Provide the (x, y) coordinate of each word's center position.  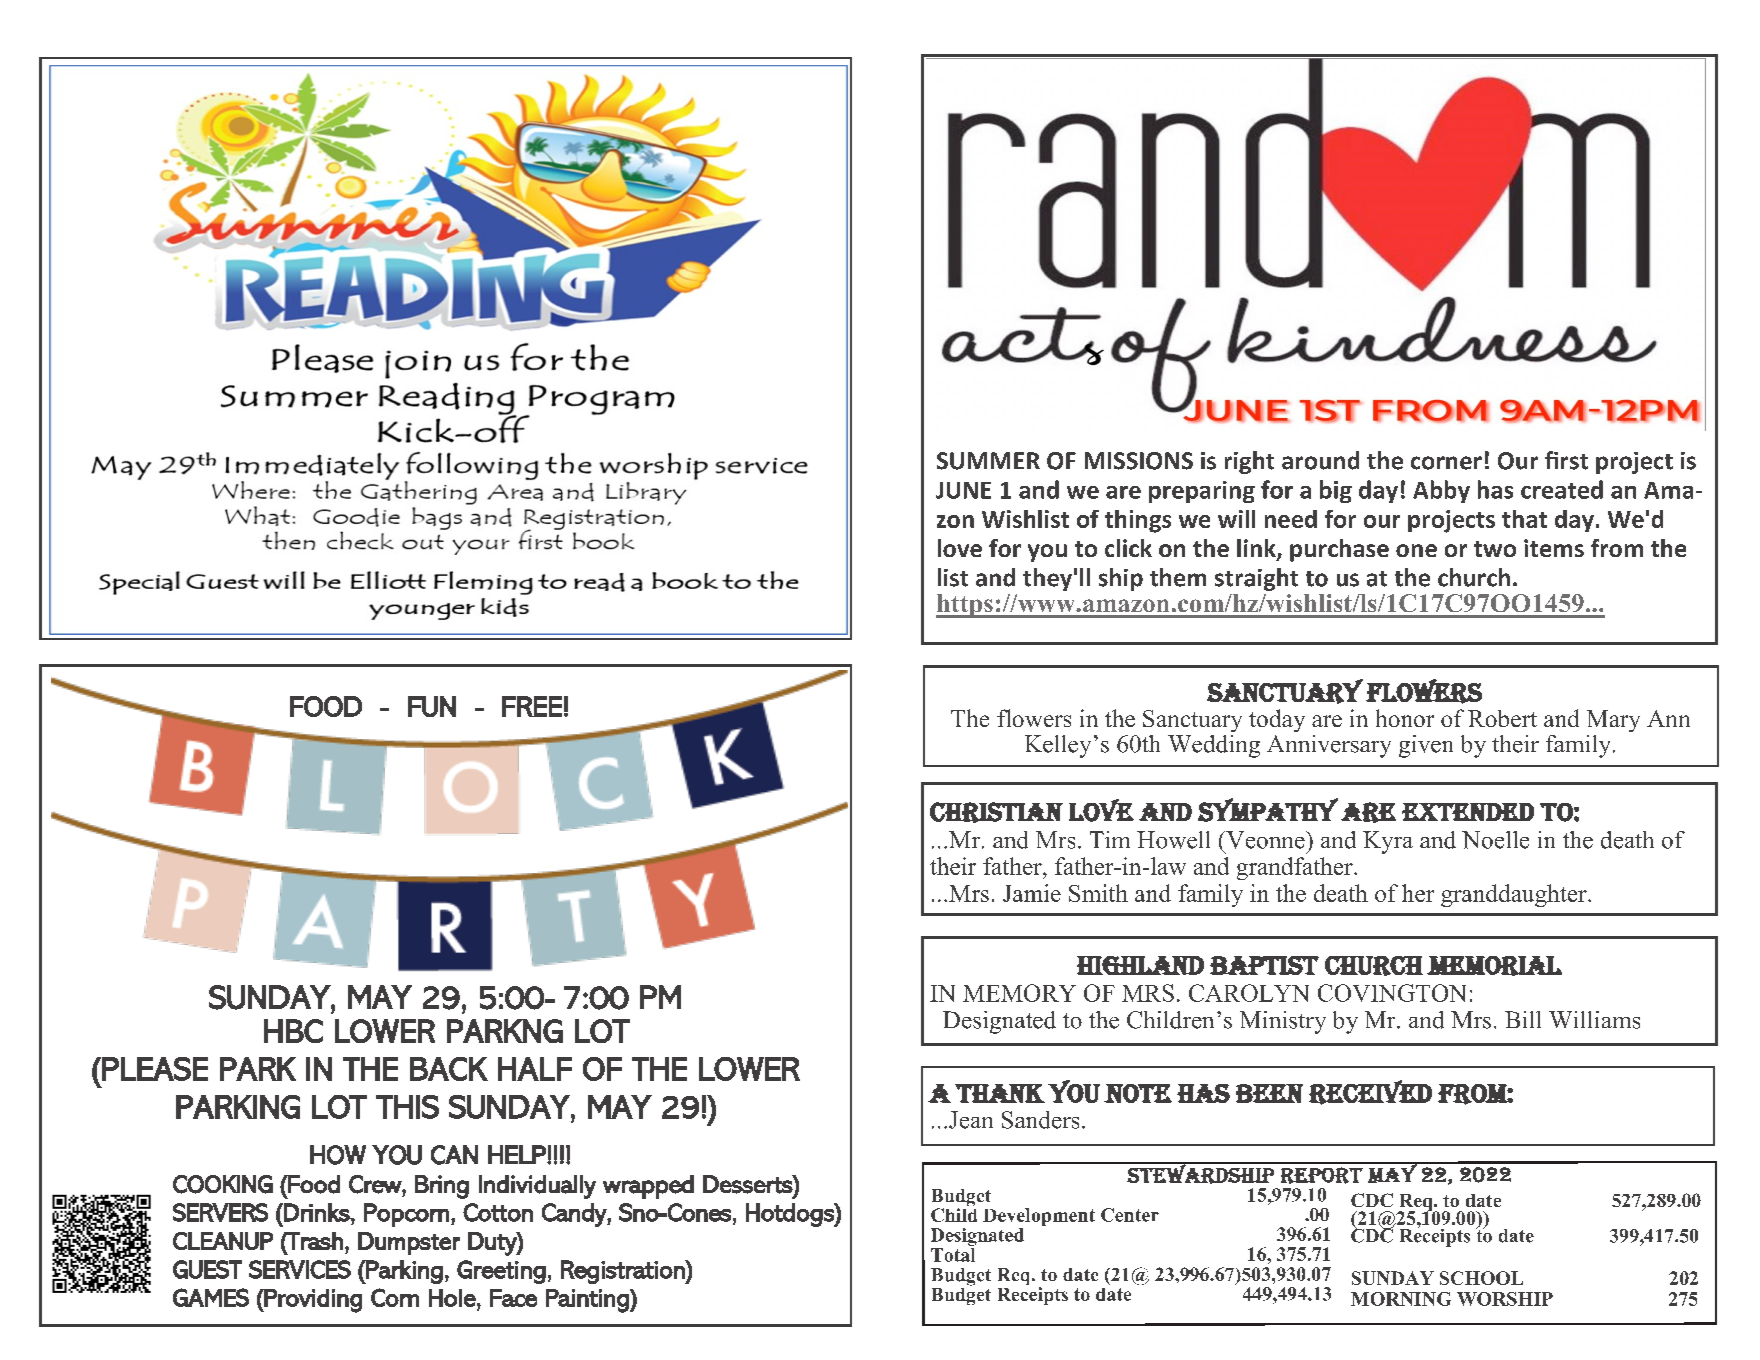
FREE (532, 706)
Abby (1441, 491)
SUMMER (988, 461)
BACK (449, 1069)
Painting (588, 1301)
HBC (293, 1031)
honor (1405, 718)
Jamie (1032, 893)
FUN (432, 706)
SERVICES (300, 1269)
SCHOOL (1481, 1278)
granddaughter (1515, 895)
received (1370, 1092)
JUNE (963, 490)
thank (1000, 1093)
